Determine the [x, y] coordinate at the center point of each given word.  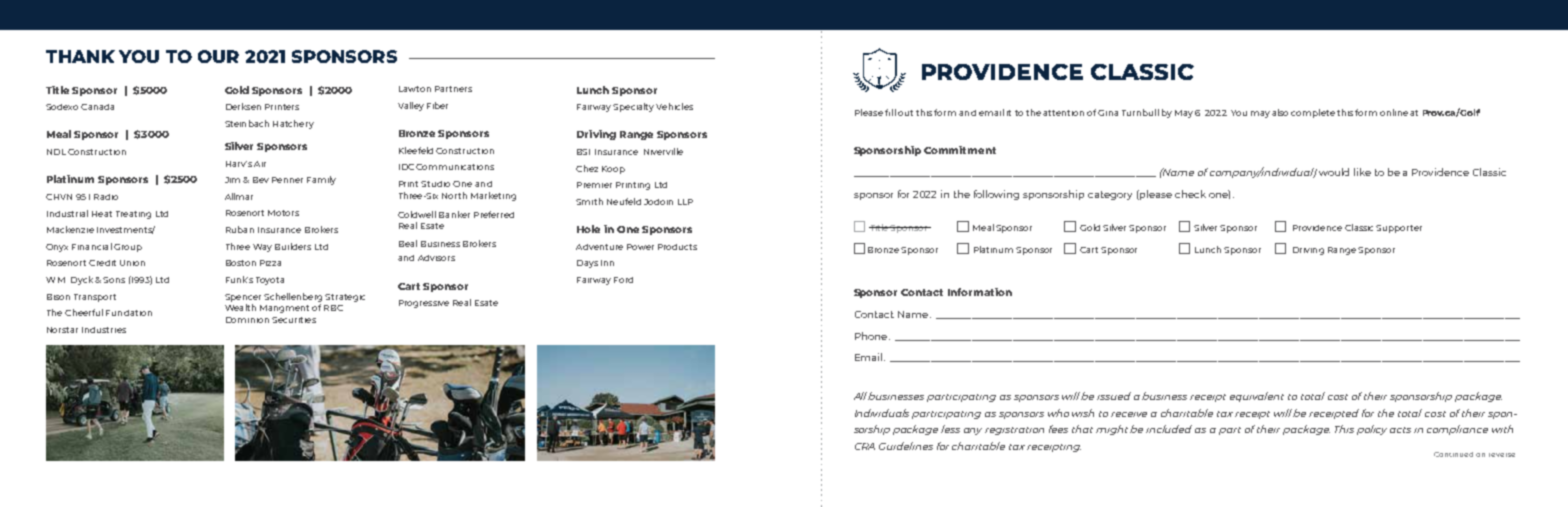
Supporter [1399, 229]
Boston [241, 263]
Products [677, 247]
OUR [218, 56]
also [1280, 112]
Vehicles [674, 106]
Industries [104, 330]
